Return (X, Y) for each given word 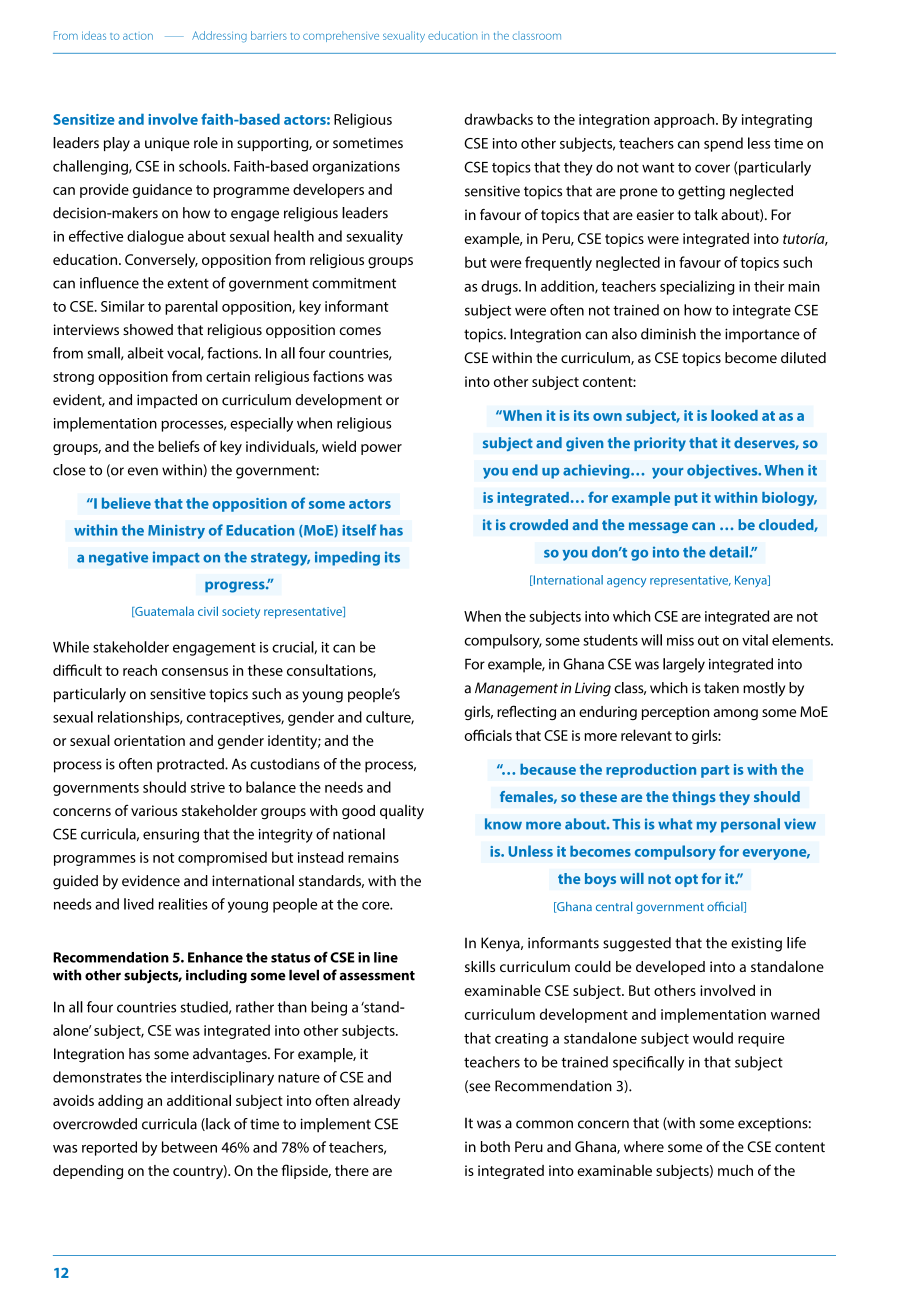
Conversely (161, 260)
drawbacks (499, 119)
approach (685, 120)
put (686, 499)
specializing (697, 287)
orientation (149, 740)
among (736, 714)
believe (126, 503)
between (189, 1147)
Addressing (219, 37)
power (381, 449)
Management (516, 689)
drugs (500, 287)
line (386, 957)
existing (756, 944)
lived (139, 904)
